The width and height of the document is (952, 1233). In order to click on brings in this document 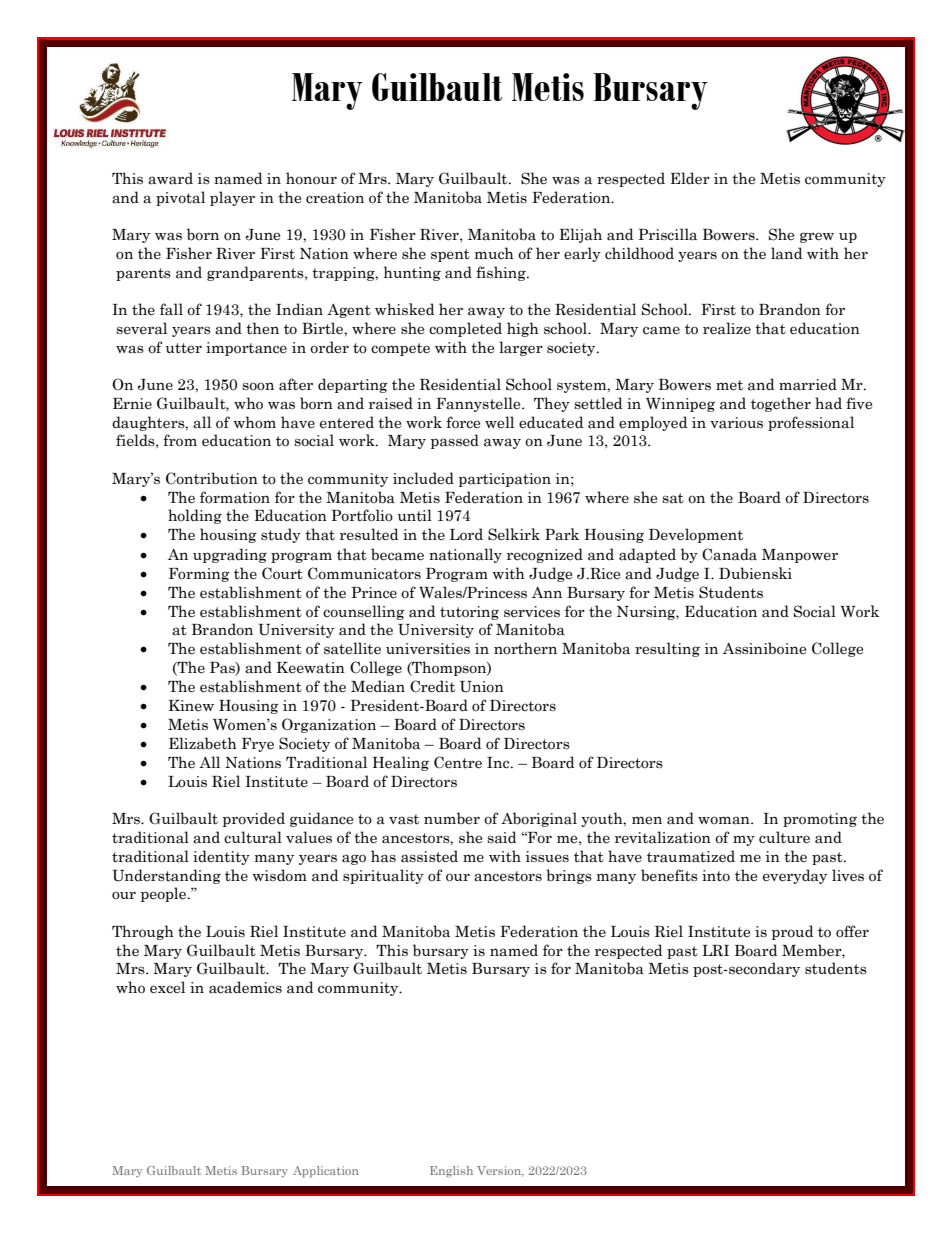, I will do `click(569, 876)`.
